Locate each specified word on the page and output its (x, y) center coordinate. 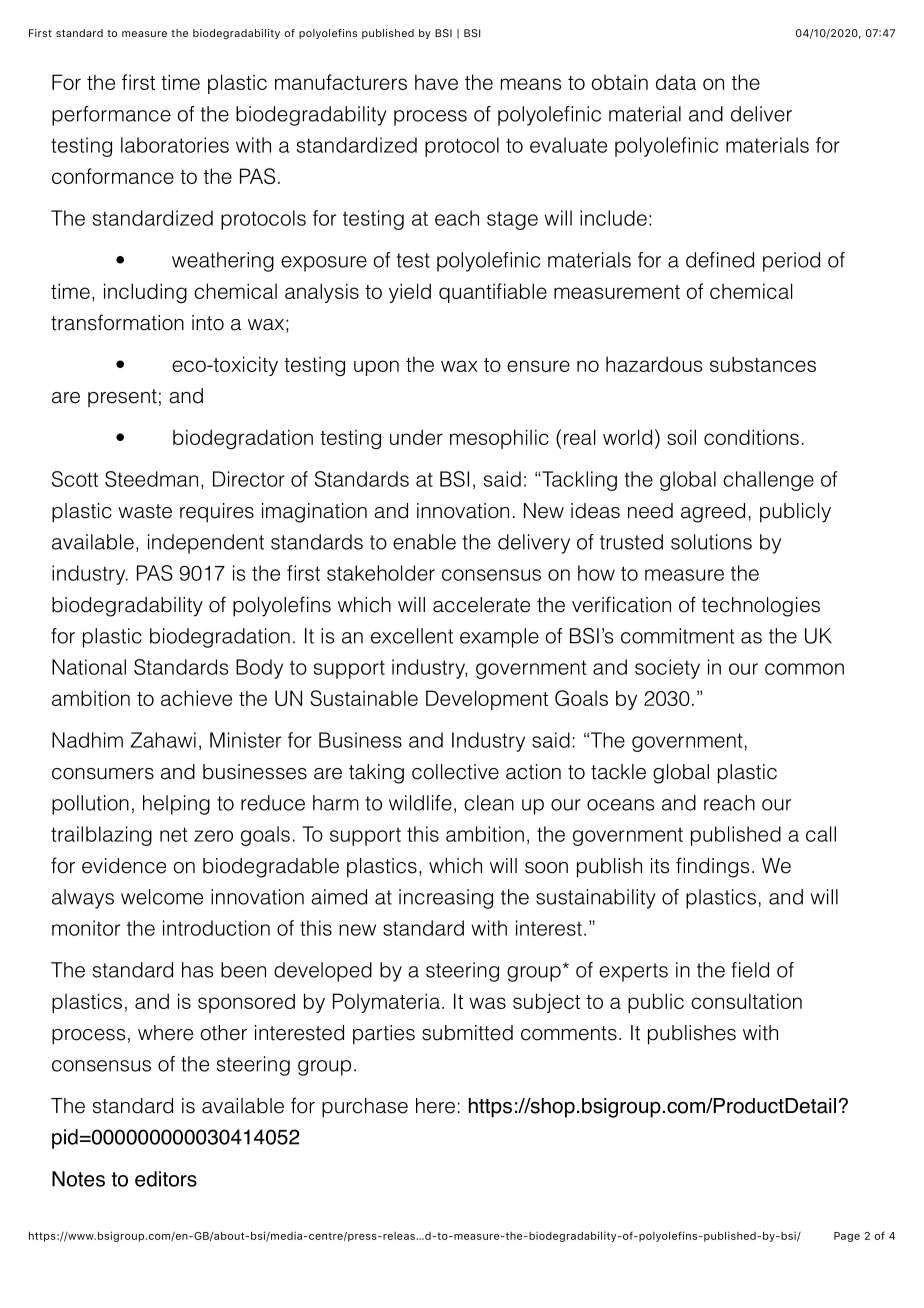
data (676, 82)
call (821, 834)
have (436, 82)
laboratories (175, 145)
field (750, 970)
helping (176, 805)
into (208, 323)
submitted (467, 1033)
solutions (711, 542)
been (243, 970)
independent (206, 544)
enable (424, 542)
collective (455, 772)
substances (763, 364)
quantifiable (493, 293)
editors (166, 1179)
